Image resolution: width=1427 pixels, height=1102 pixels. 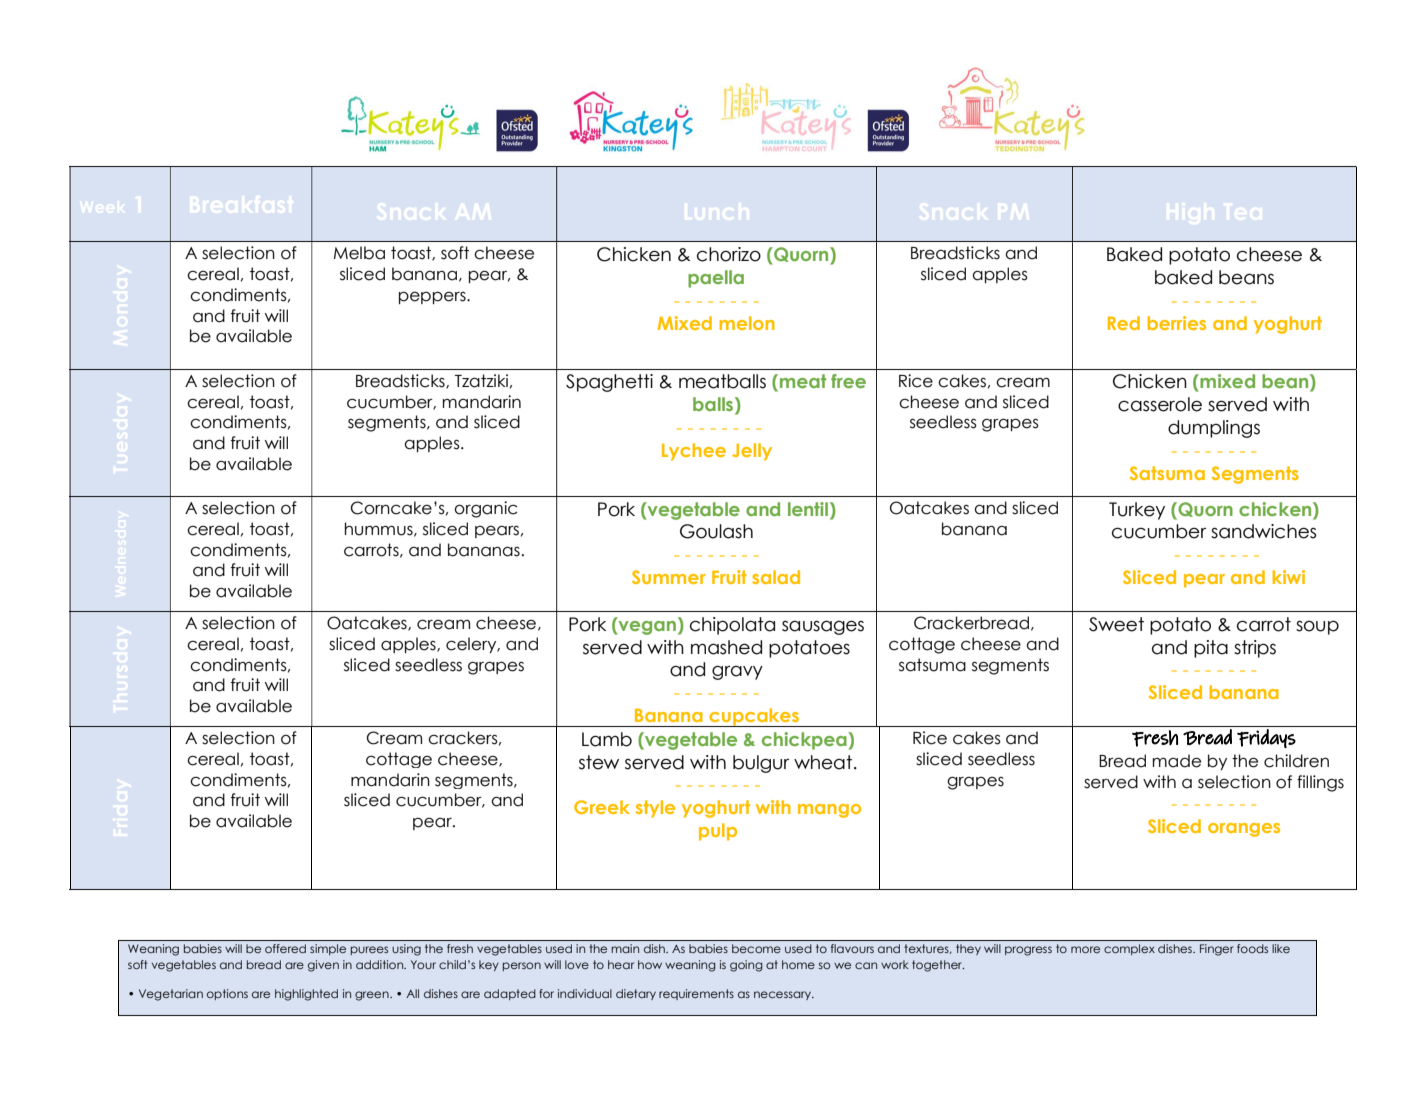 I want to click on given, so click(x=323, y=966).
